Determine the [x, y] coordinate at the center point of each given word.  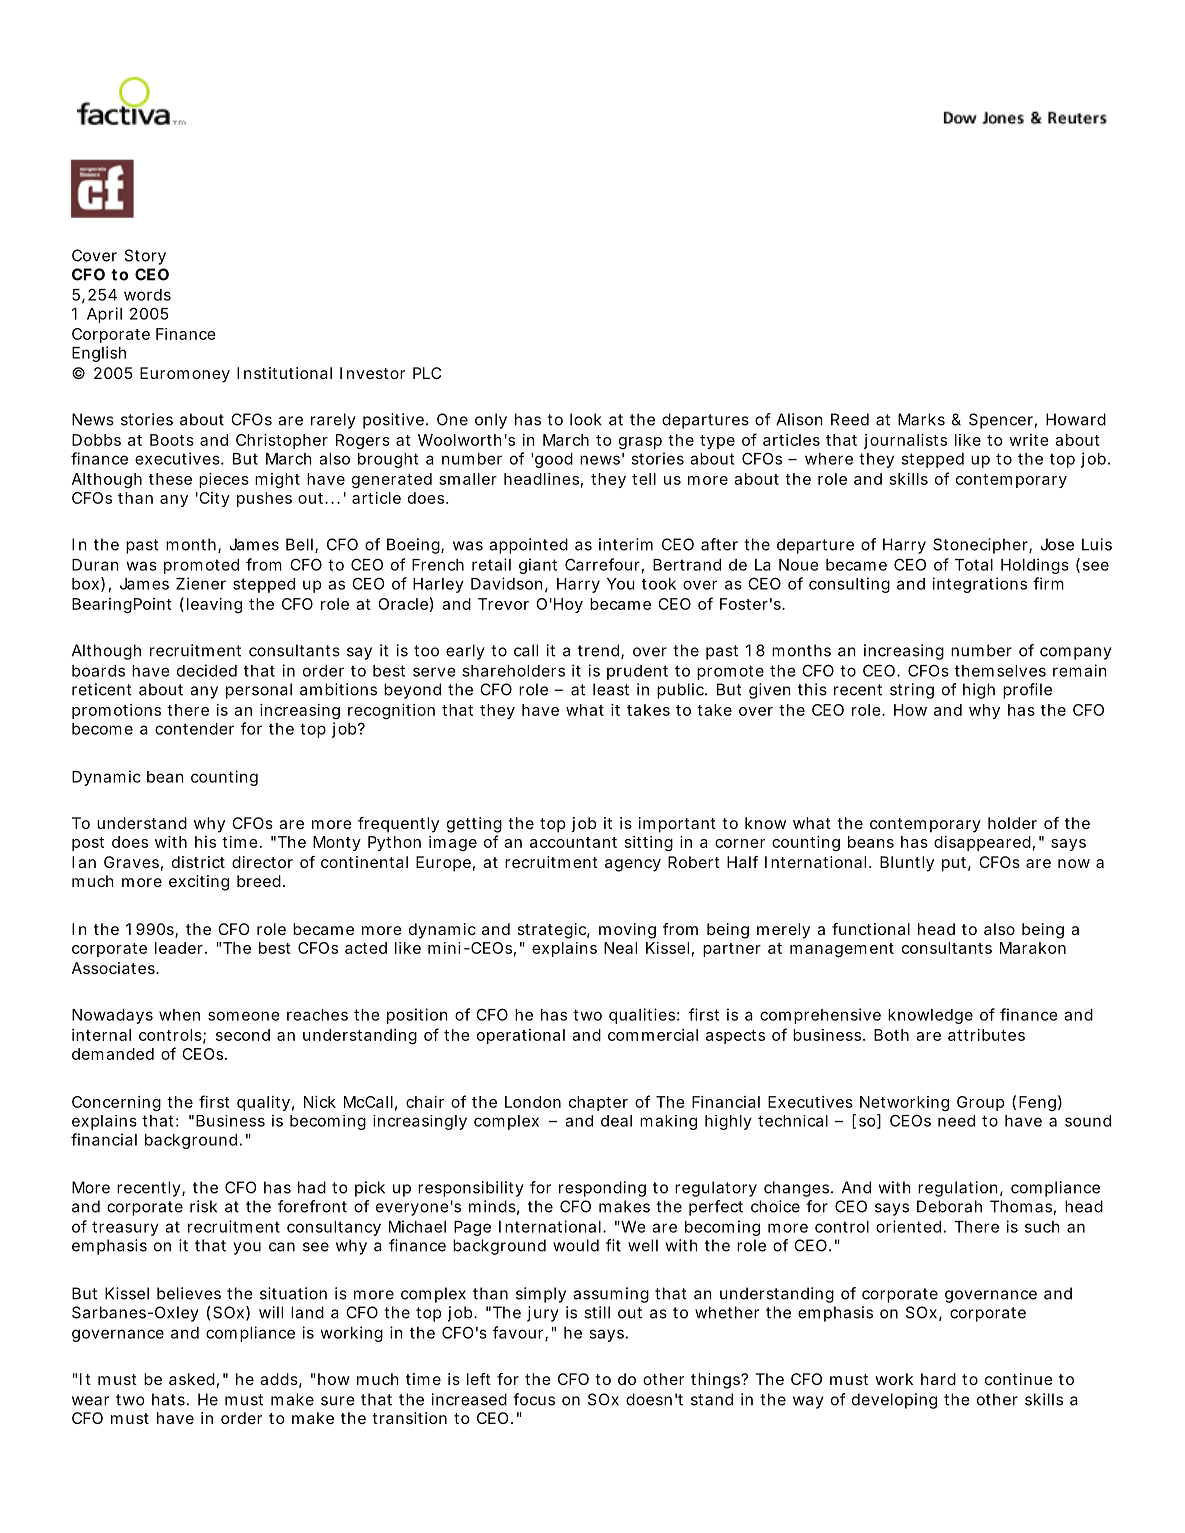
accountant [573, 842]
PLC [427, 373]
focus [534, 1399]
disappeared [982, 843]
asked [192, 1379]
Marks [921, 419]
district [198, 862]
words [147, 295]
